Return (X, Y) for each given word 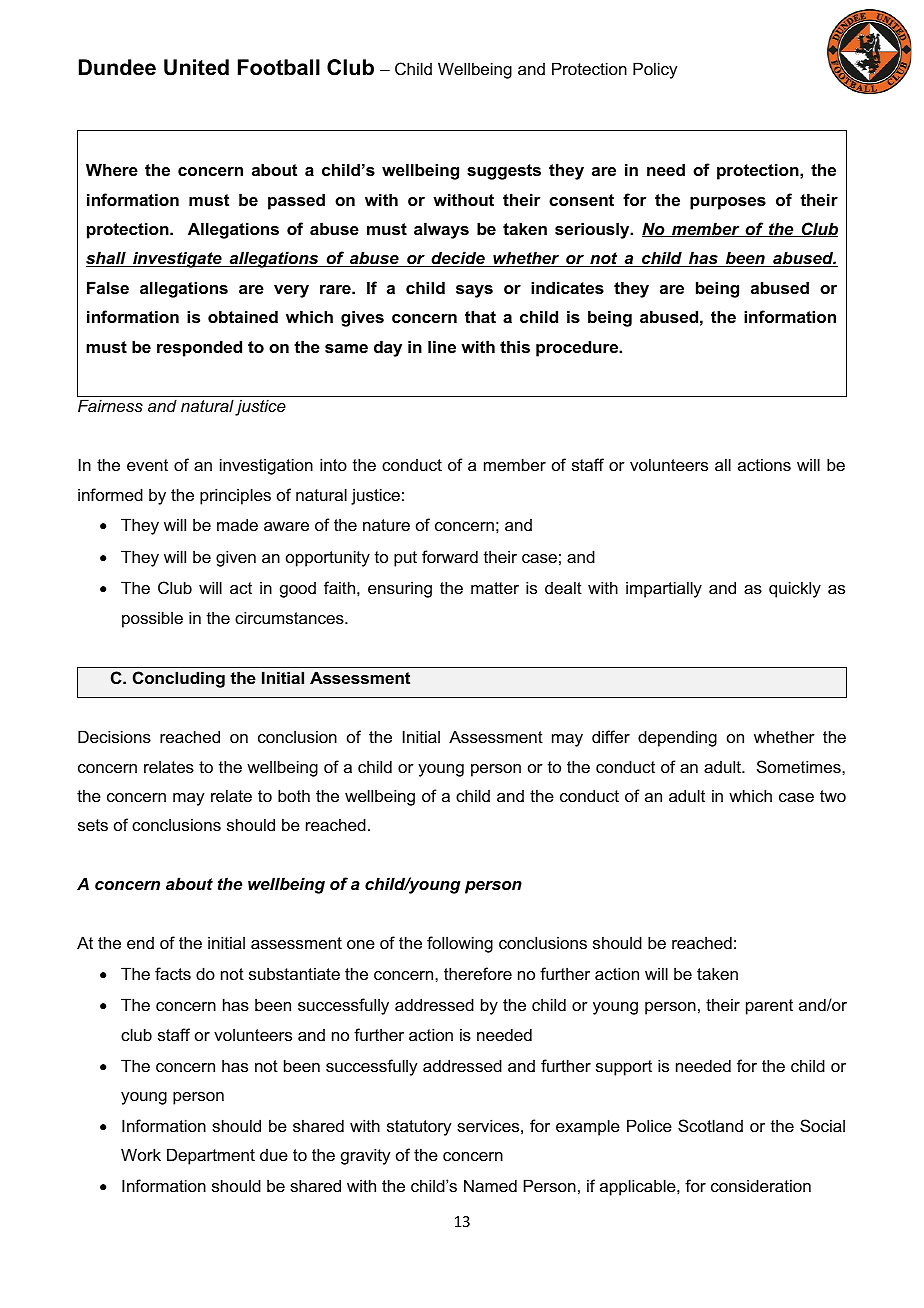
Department (211, 1156)
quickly (795, 589)
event (147, 465)
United (196, 67)
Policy (655, 70)
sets (93, 825)
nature (386, 525)
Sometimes (800, 766)
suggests (504, 172)
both (294, 795)
